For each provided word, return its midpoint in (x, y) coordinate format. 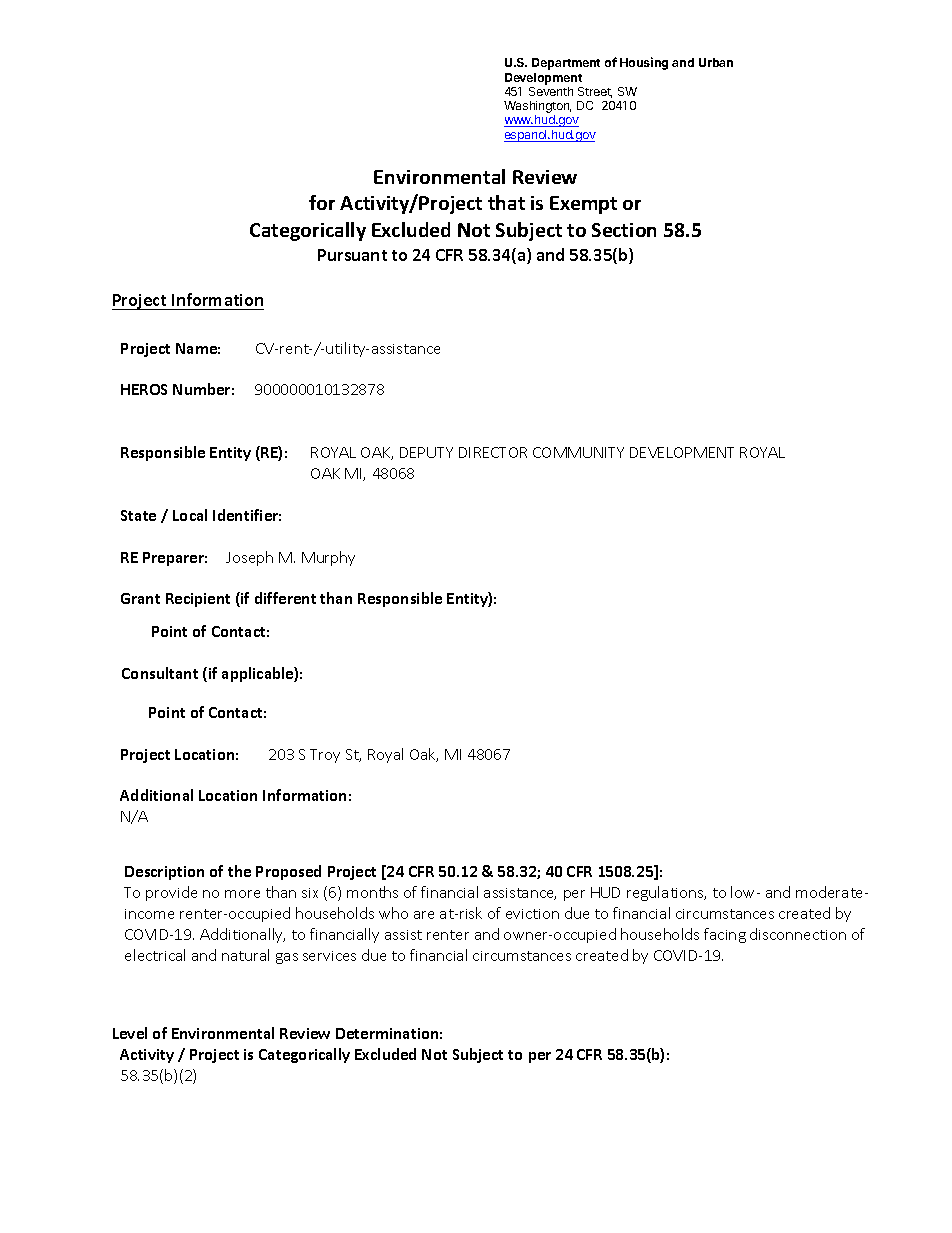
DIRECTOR (493, 452)
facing (725, 935)
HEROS (144, 389)
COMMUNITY (578, 452)
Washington (537, 108)
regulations (666, 893)
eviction (532, 914)
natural (245, 955)
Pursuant (352, 255)
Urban (716, 62)
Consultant (160, 673)
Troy (325, 756)
